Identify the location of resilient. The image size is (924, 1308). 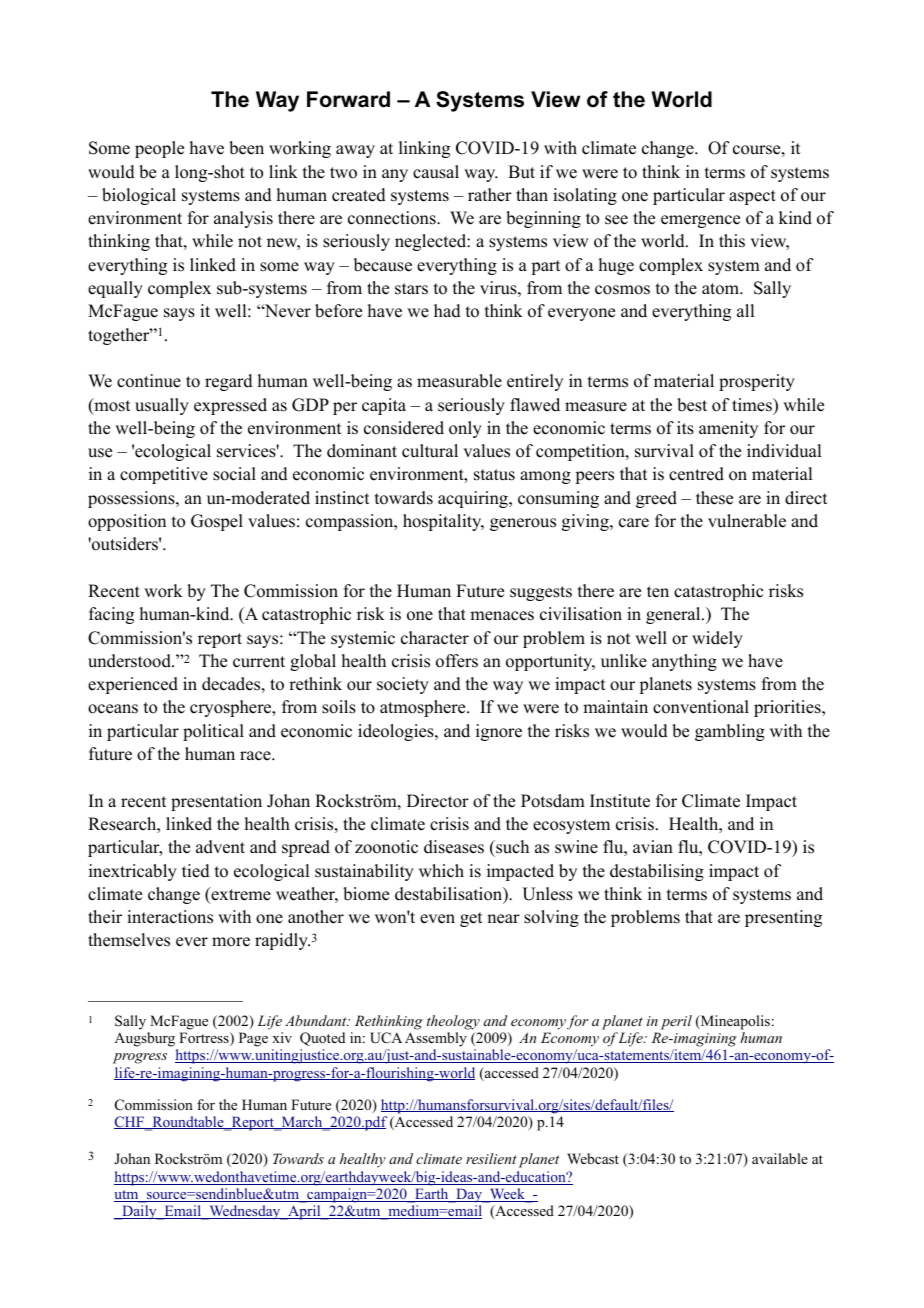
(491, 1158).
